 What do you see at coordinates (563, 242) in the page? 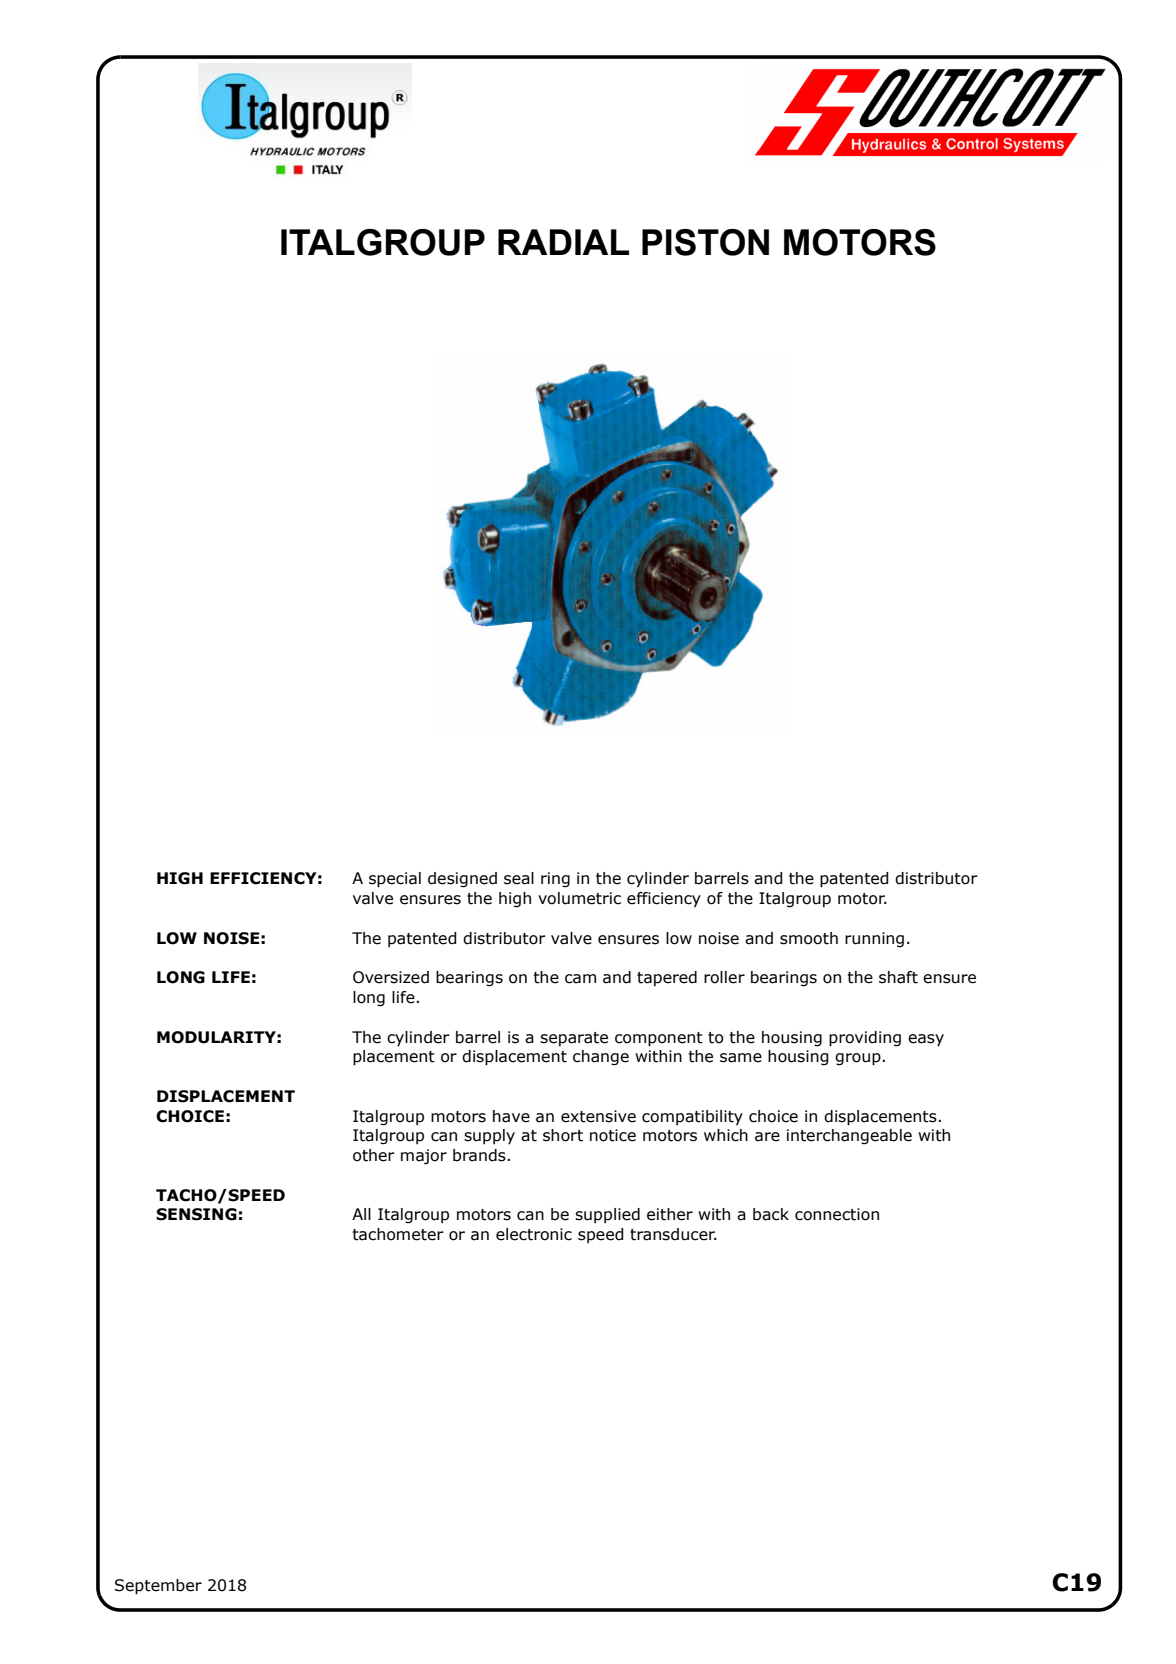
I see `RADIAL` at bounding box center [563, 242].
